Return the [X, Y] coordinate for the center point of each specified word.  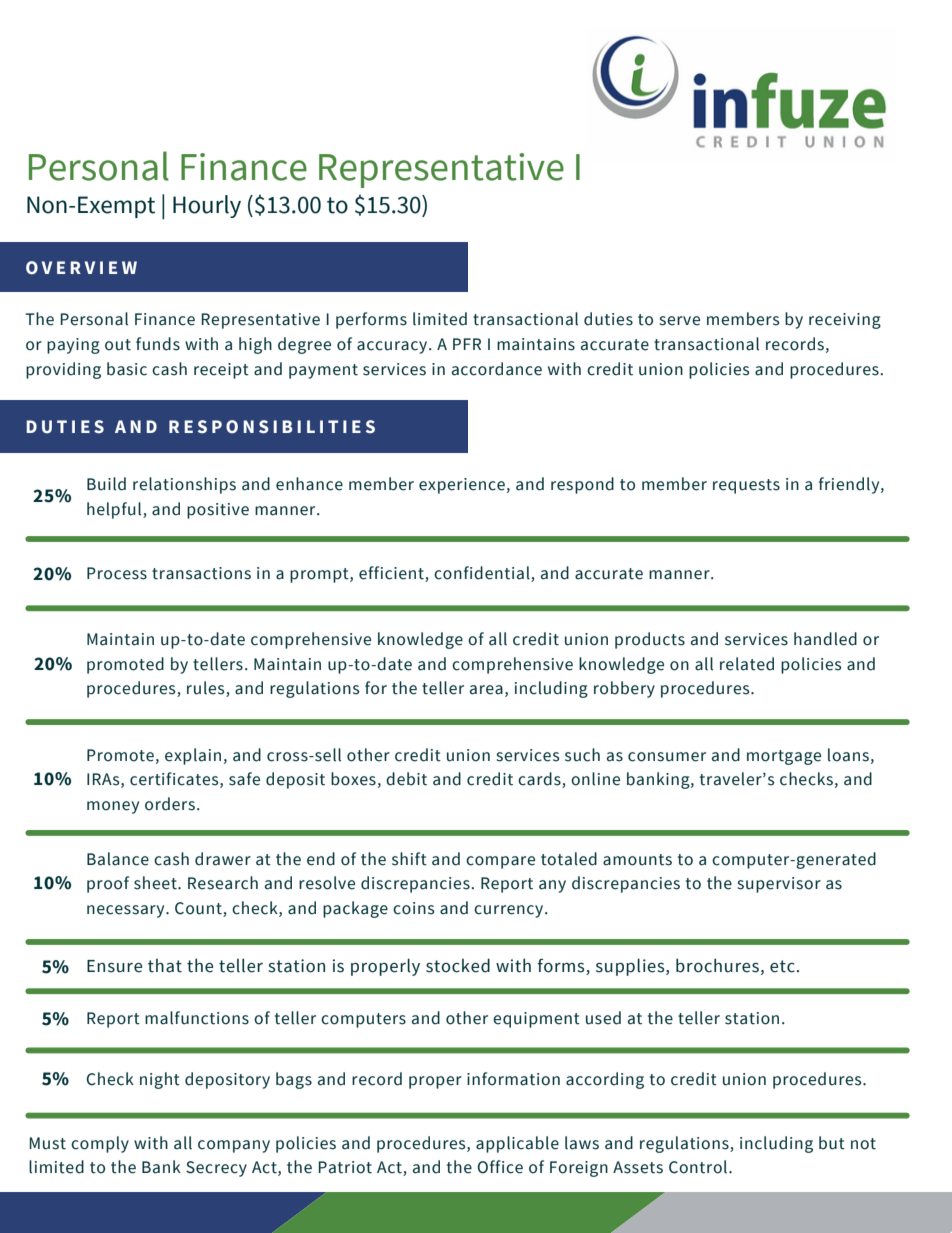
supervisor [779, 885]
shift [409, 859]
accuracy [393, 347]
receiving [845, 321]
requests [746, 486]
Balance [118, 859]
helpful [115, 510]
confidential [483, 574]
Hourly [207, 206]
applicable [517, 1144]
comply [100, 1144]
